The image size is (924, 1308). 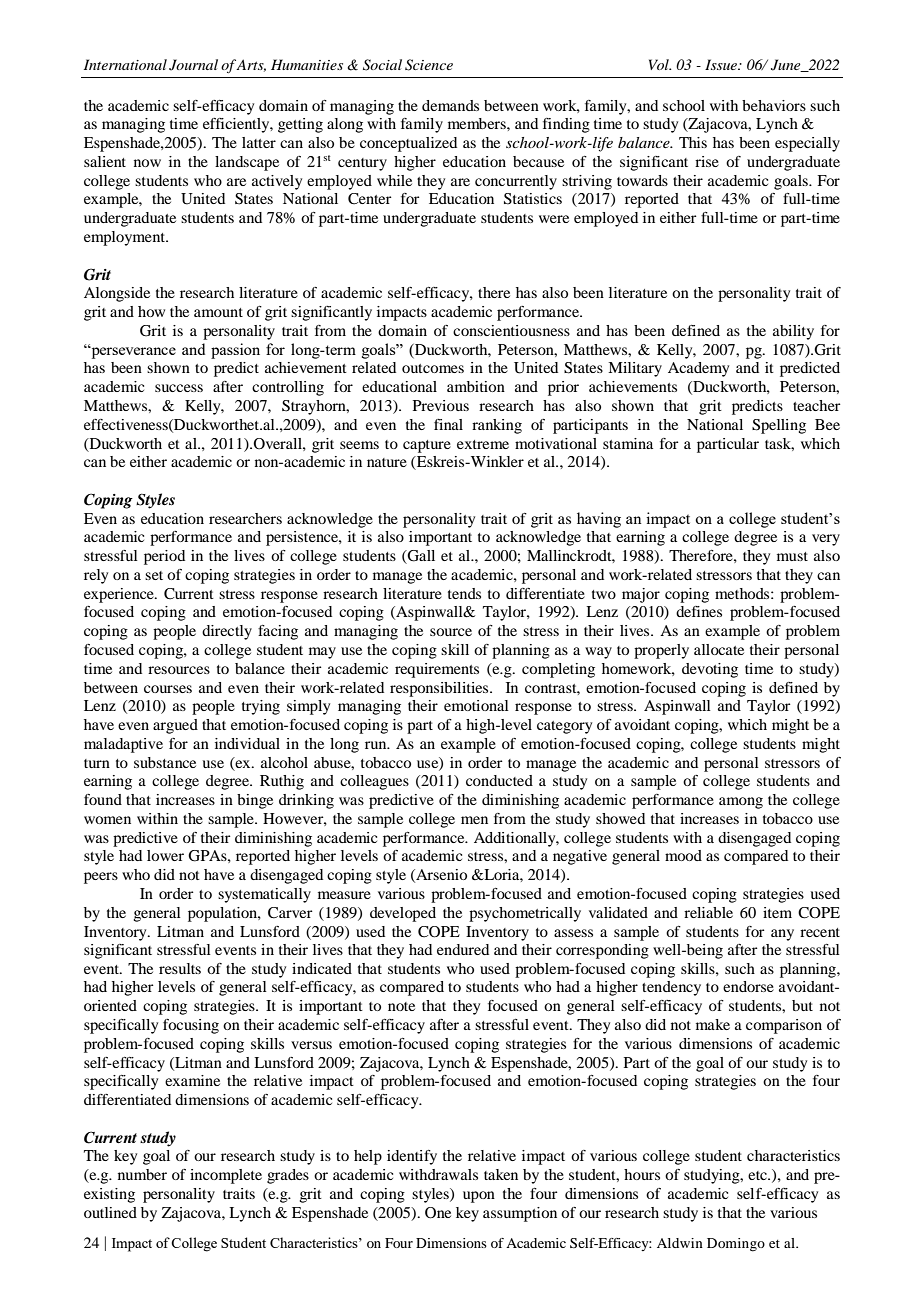 What do you see at coordinates (779, 426) in the screenshot?
I see `Spelling` at bounding box center [779, 426].
